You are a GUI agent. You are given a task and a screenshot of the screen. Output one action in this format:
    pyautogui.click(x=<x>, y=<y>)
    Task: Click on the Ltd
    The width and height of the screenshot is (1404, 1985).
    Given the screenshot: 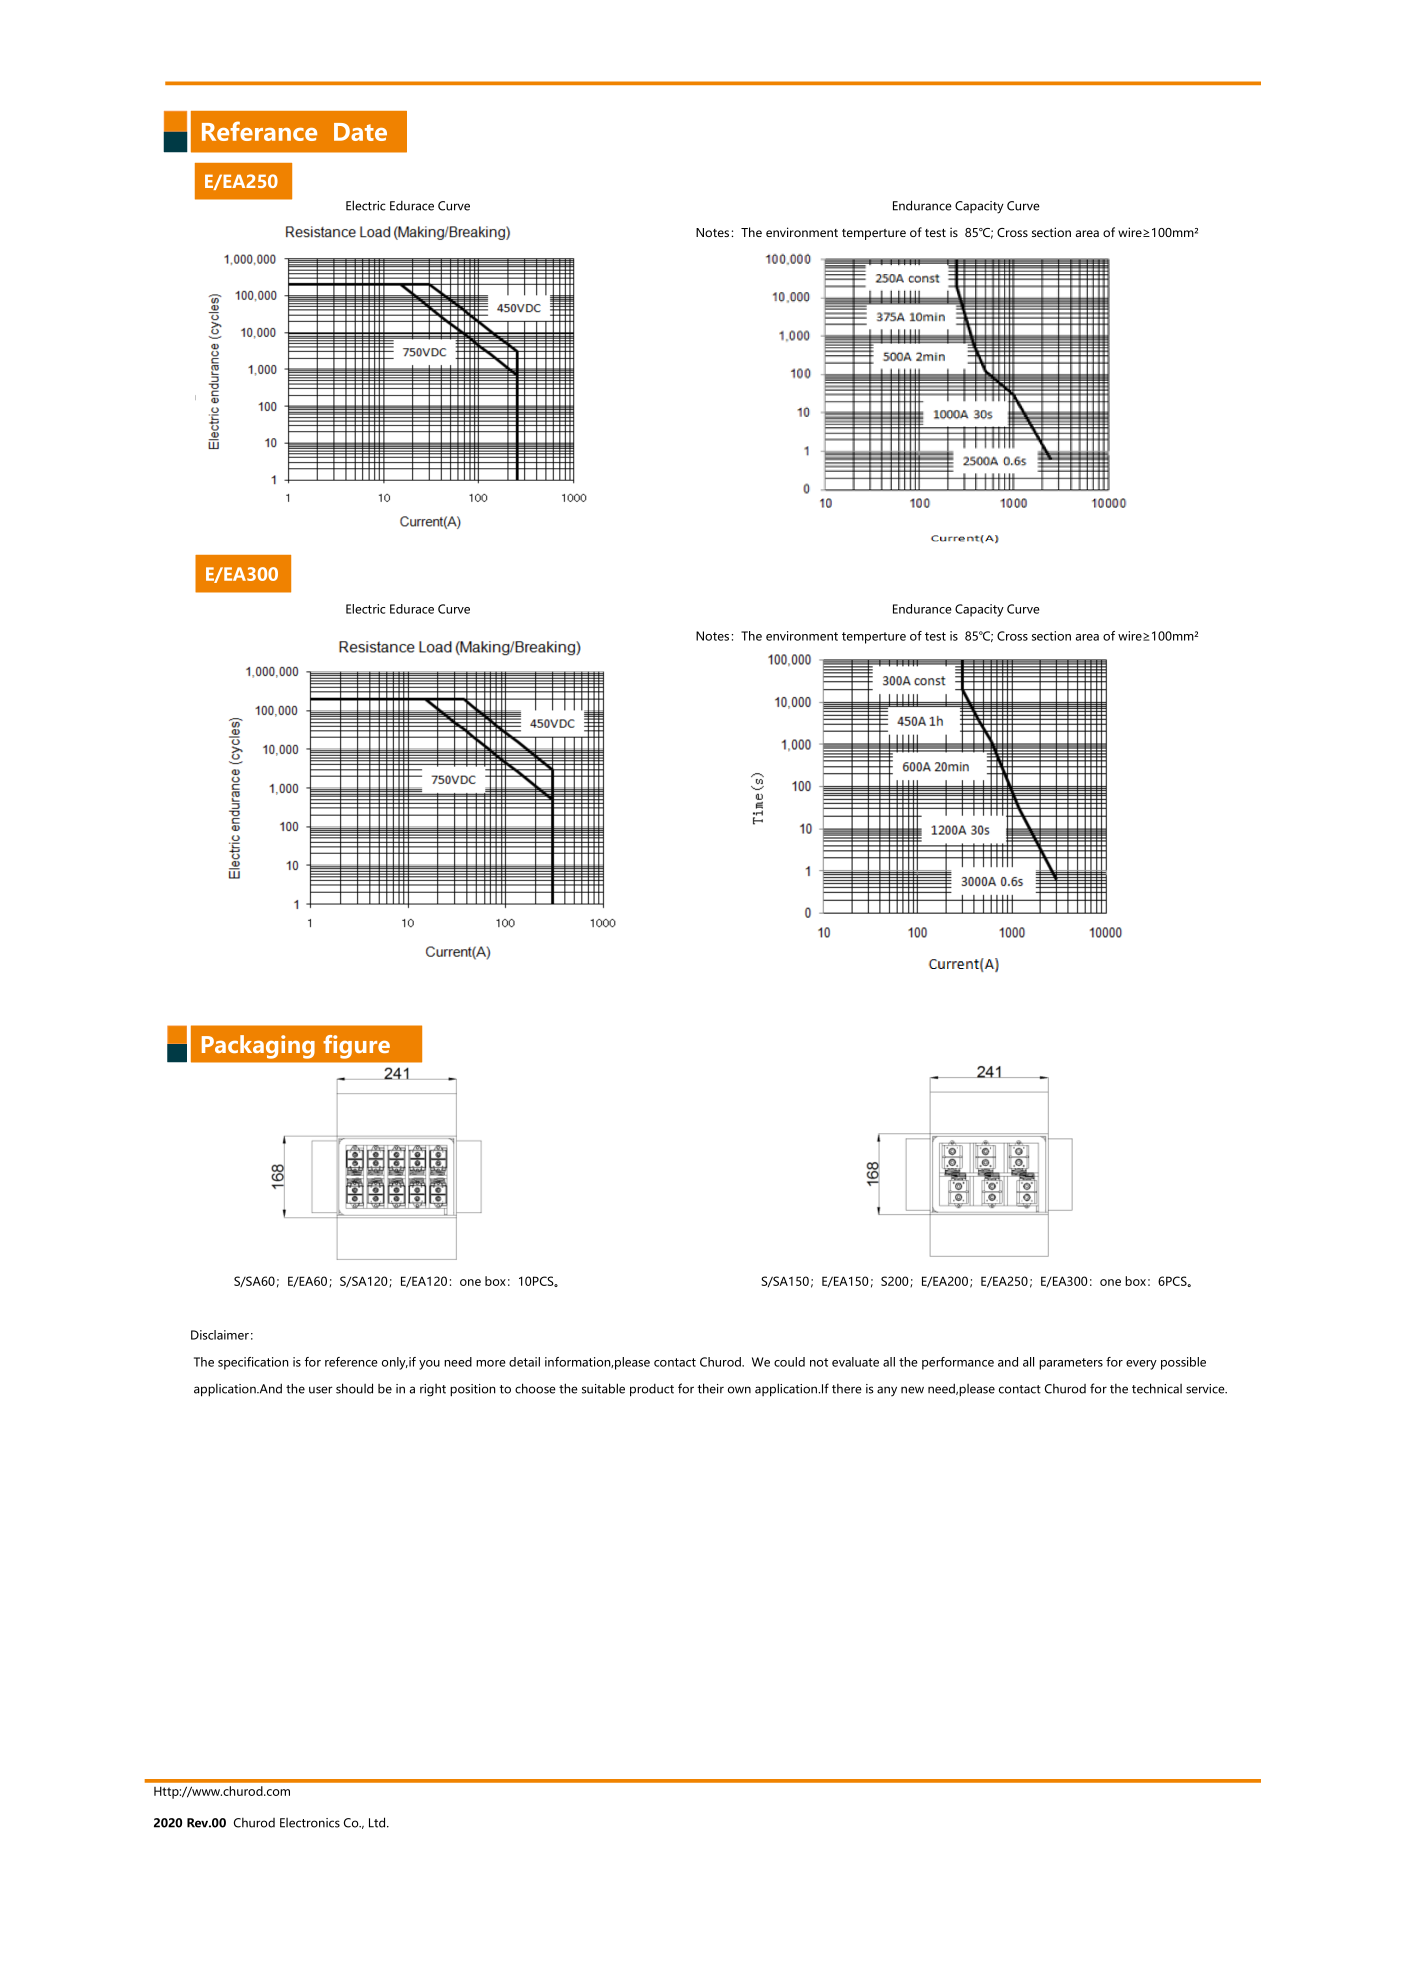 What is the action you would take?
    pyautogui.click(x=378, y=1822)
